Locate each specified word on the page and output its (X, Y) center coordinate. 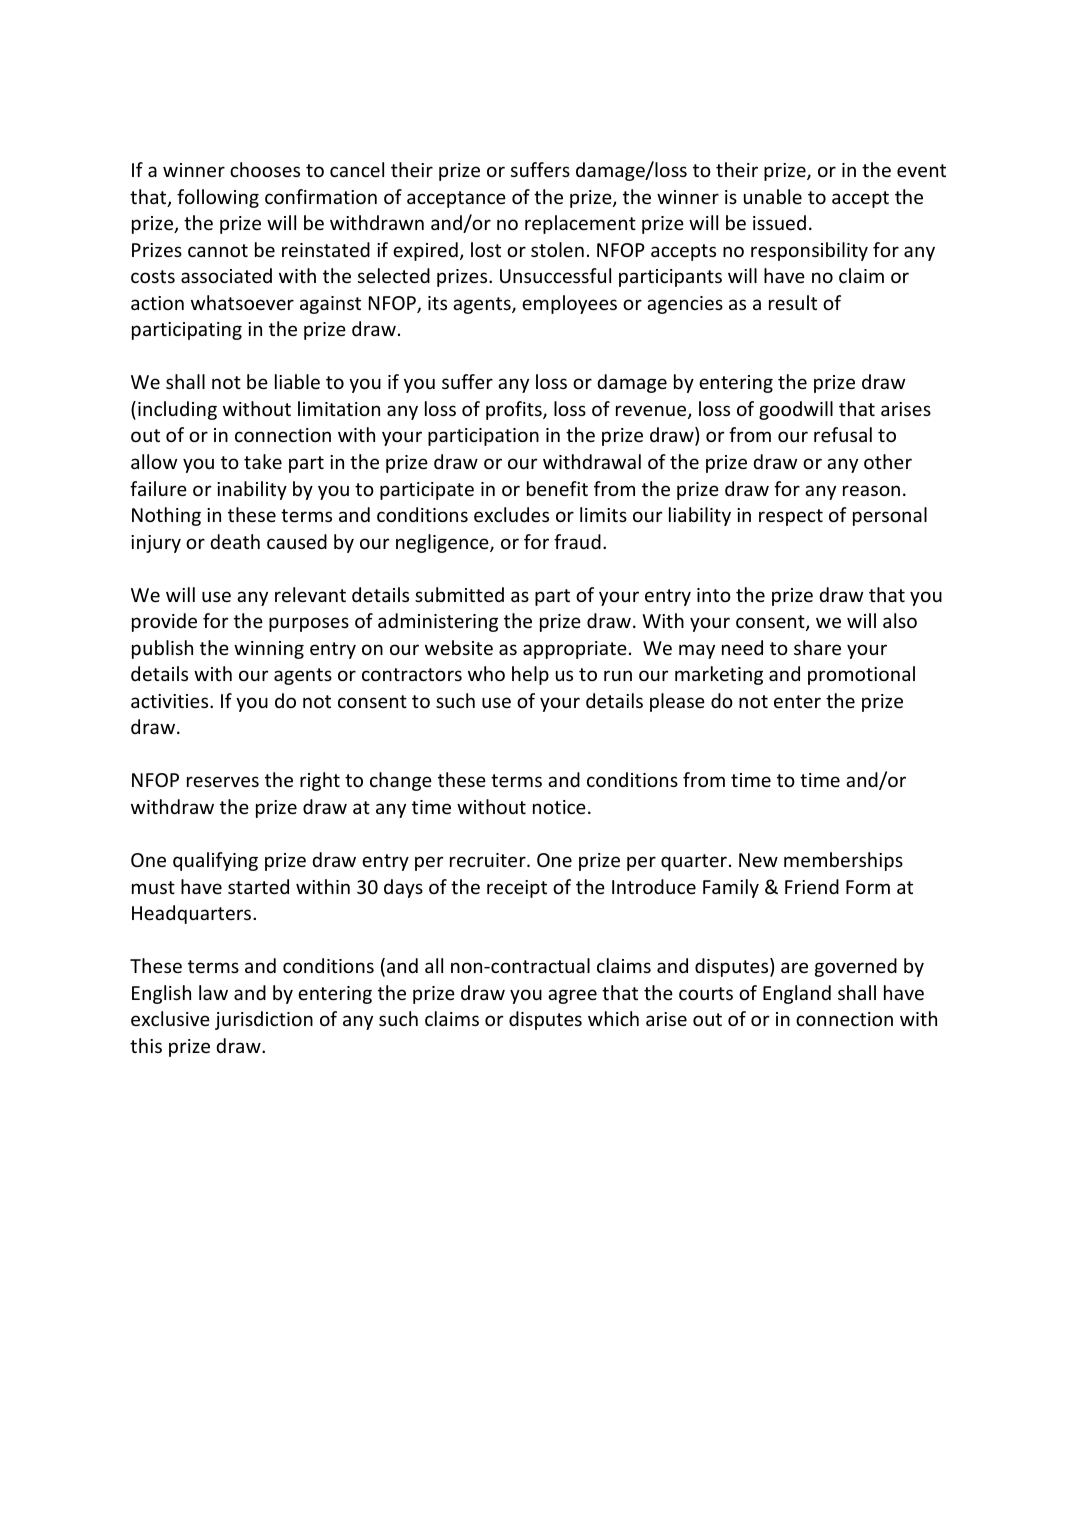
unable (773, 196)
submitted (459, 594)
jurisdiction (264, 1020)
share (817, 647)
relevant (310, 594)
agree (572, 996)
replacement (580, 224)
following (218, 198)
